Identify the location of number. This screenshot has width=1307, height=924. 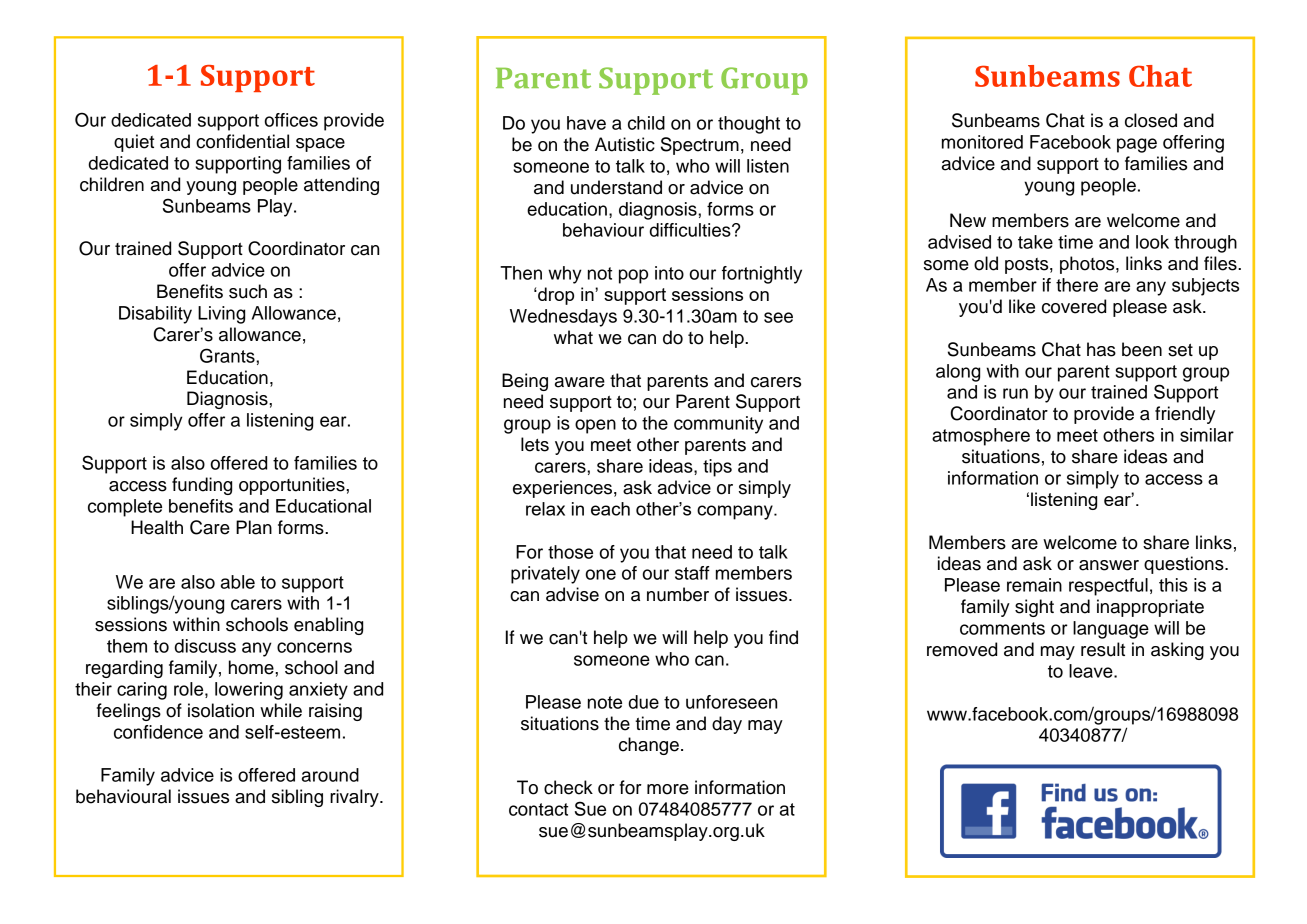
(678, 594).
